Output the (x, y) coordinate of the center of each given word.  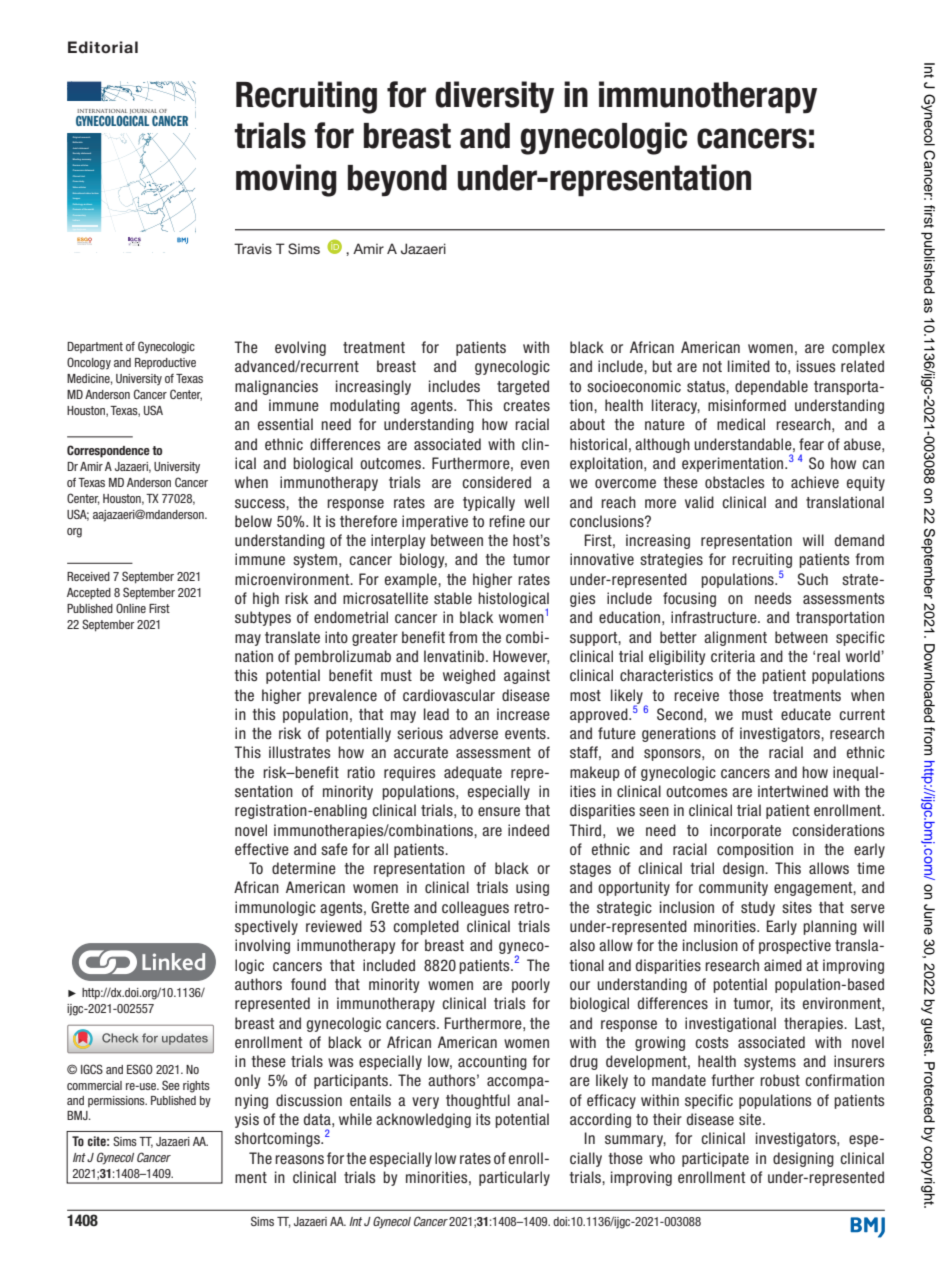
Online (131, 608)
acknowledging (423, 1120)
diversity (494, 97)
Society (76, 153)
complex (858, 348)
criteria (733, 656)
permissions (117, 1101)
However (521, 657)
